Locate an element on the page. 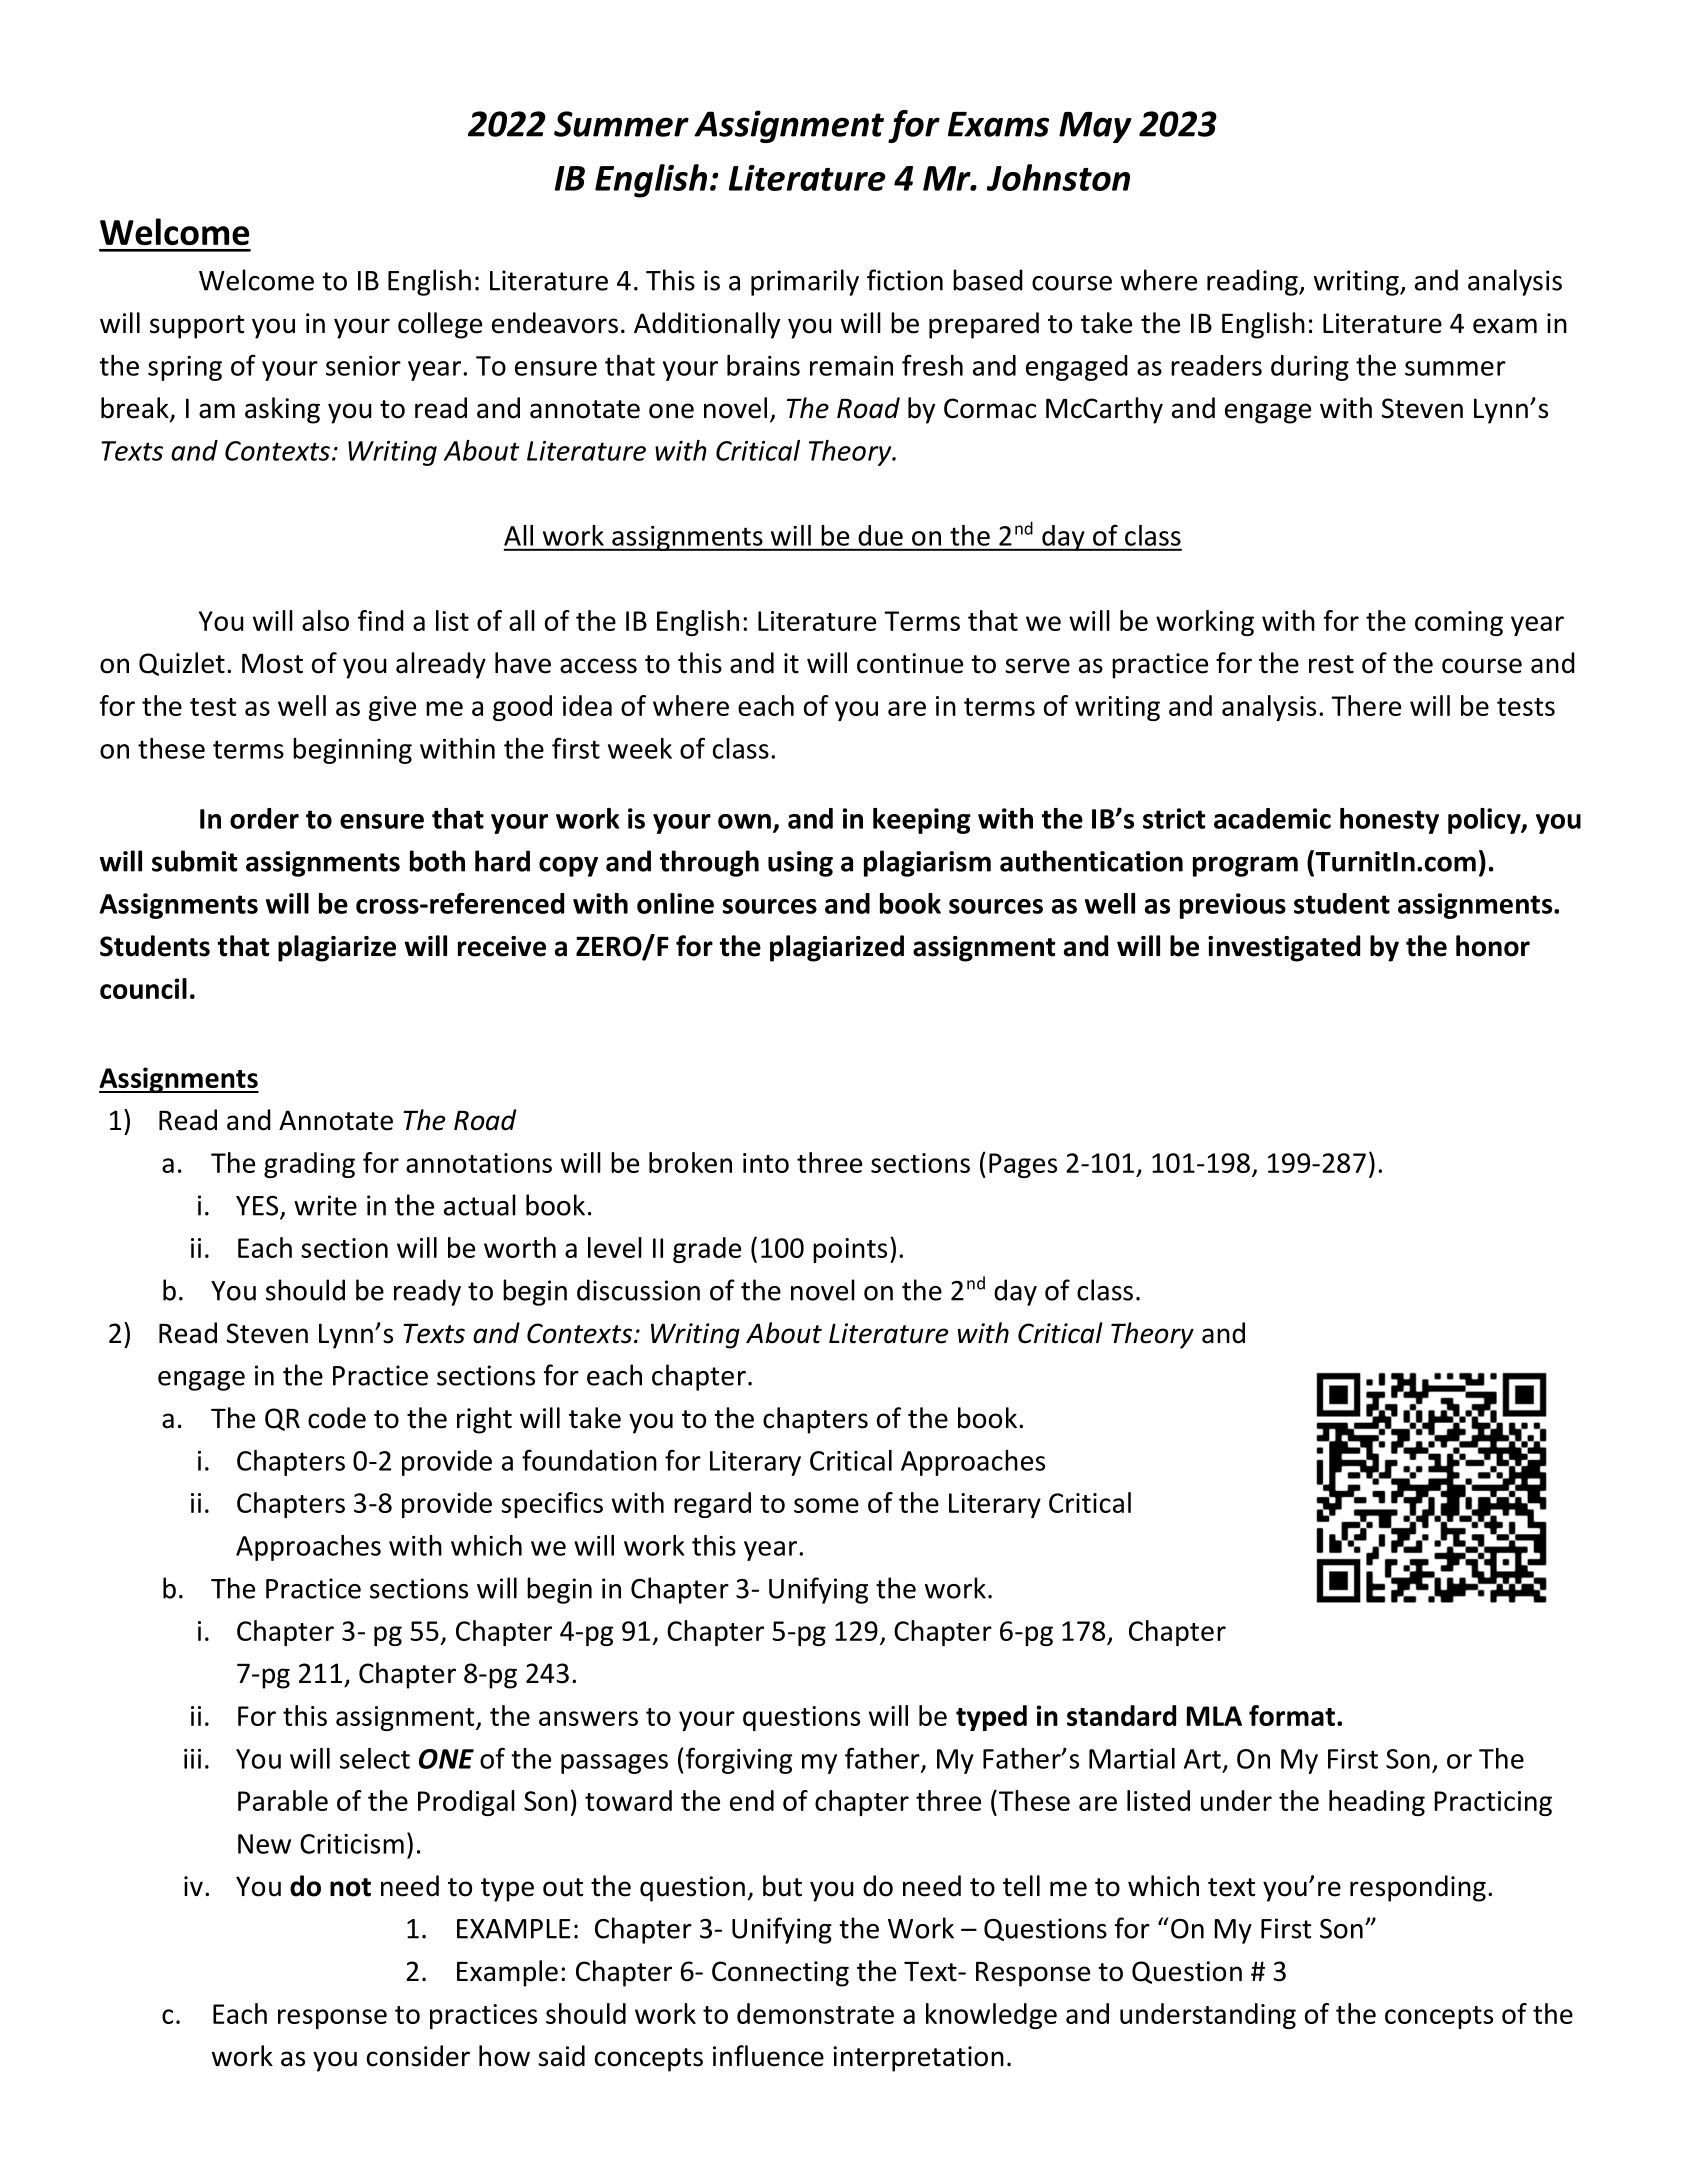  support is located at coordinates (197, 327).
